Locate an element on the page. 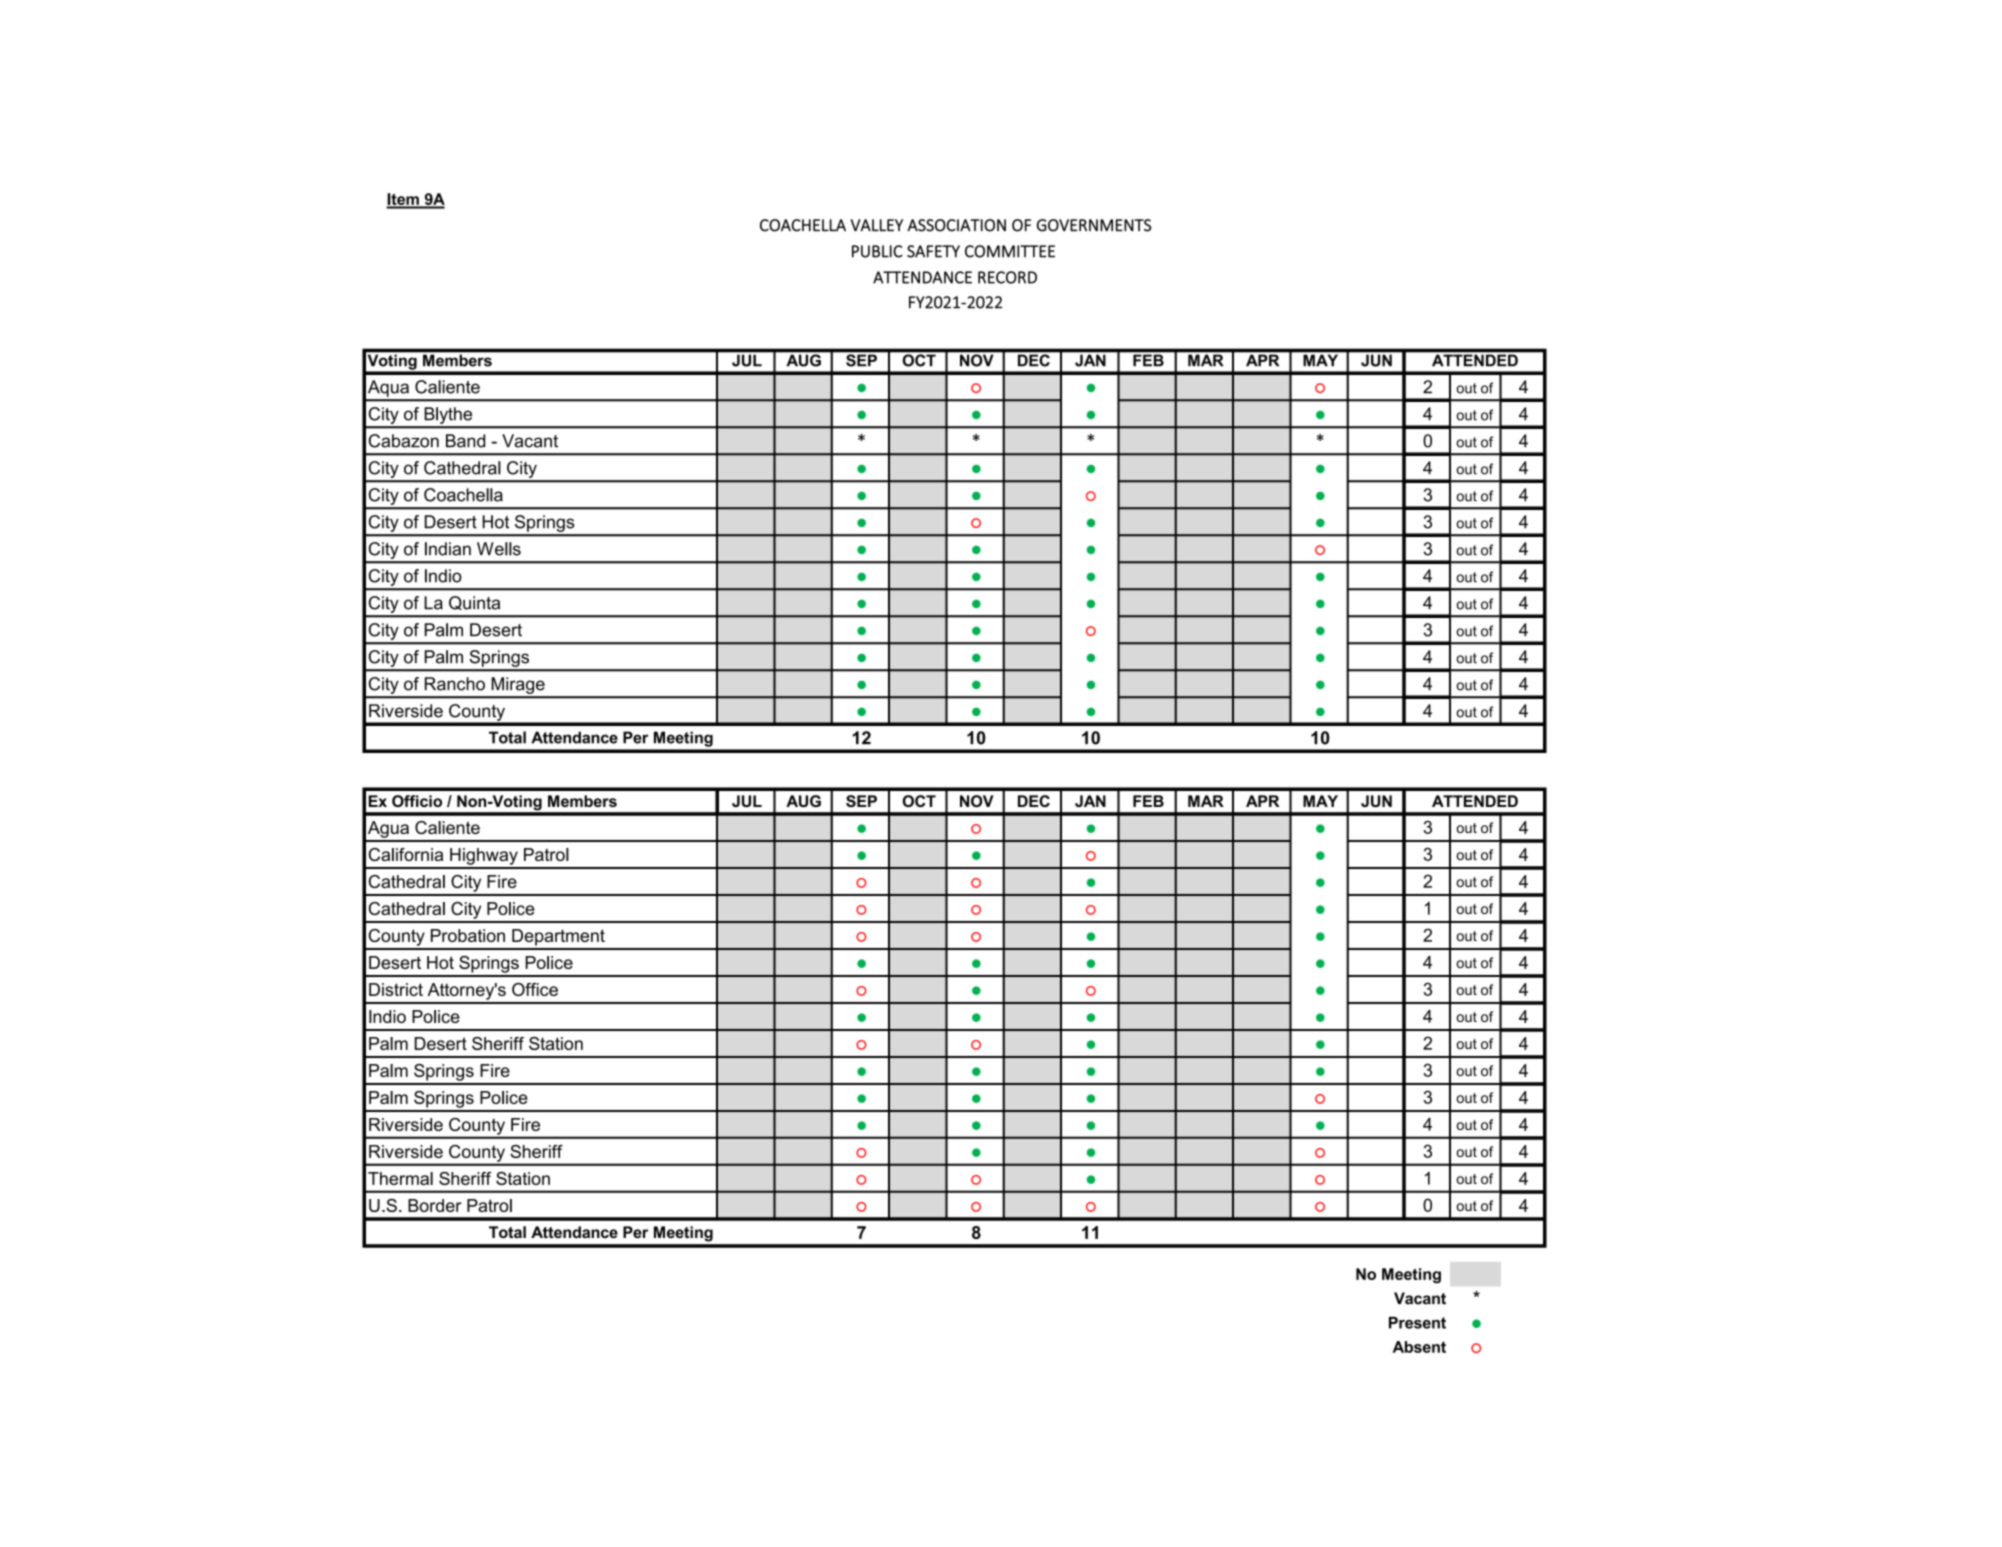 The height and width of the document is (1547, 2002). Present is located at coordinates (1417, 1323).
